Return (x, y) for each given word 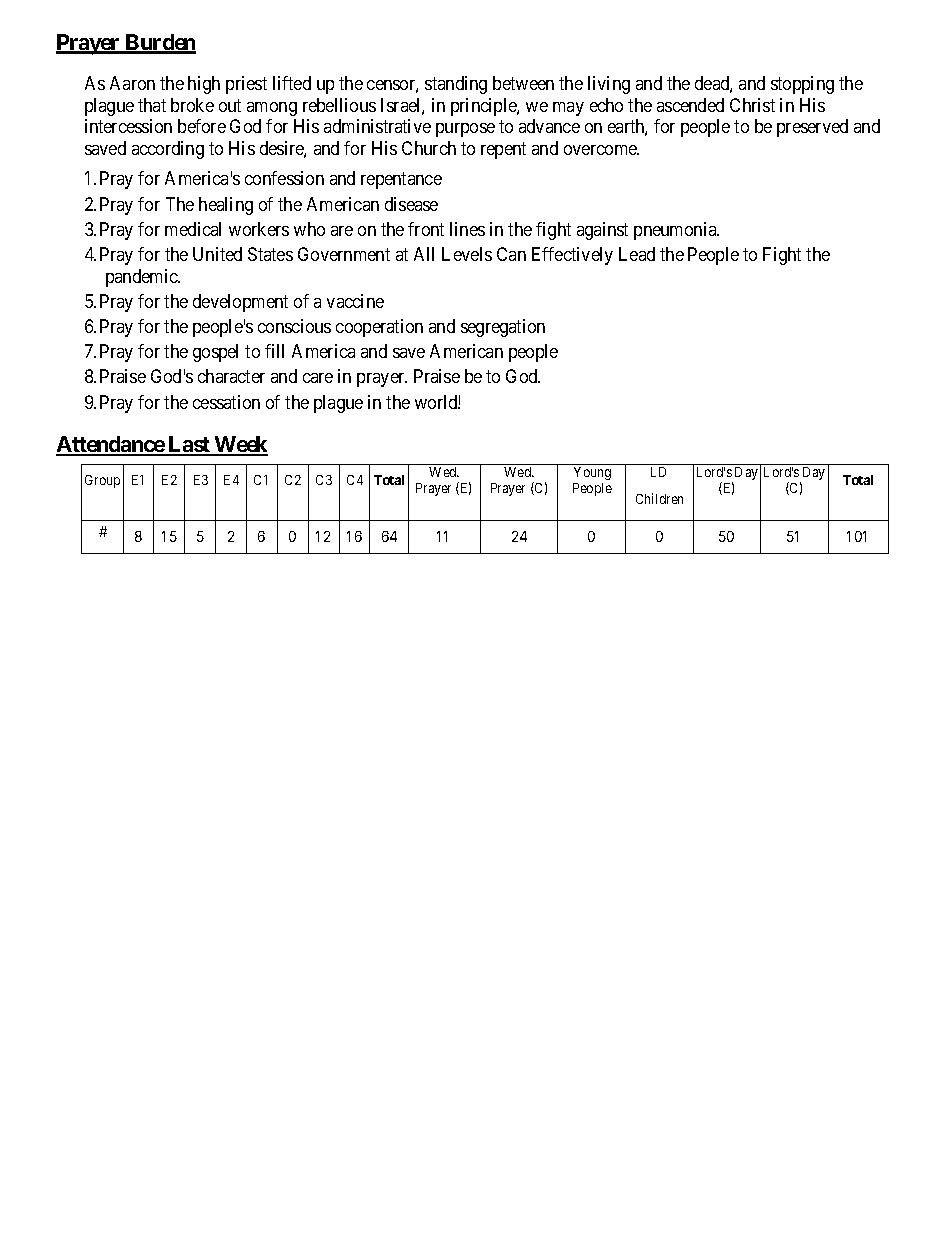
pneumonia (676, 231)
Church (429, 148)
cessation (226, 402)
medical (193, 229)
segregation (503, 328)
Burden (159, 43)
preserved (812, 128)
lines (467, 229)
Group (102, 481)
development (240, 303)
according (168, 150)
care (318, 378)
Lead (637, 254)
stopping (802, 85)
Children (659, 498)
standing (456, 85)
